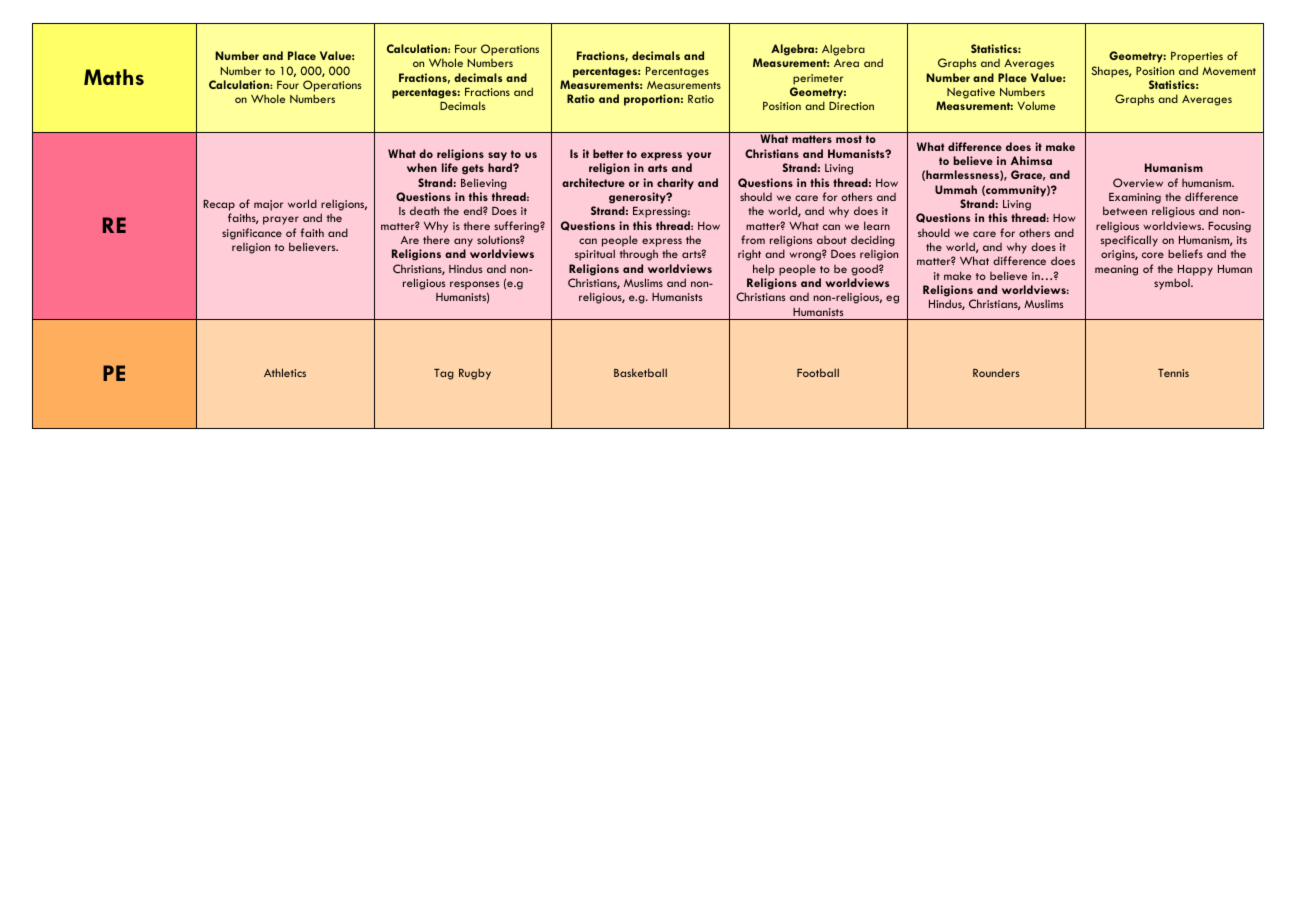 Image resolution: width=1308 pixels, height=924 pixels. I want to click on through, so click(639, 255).
